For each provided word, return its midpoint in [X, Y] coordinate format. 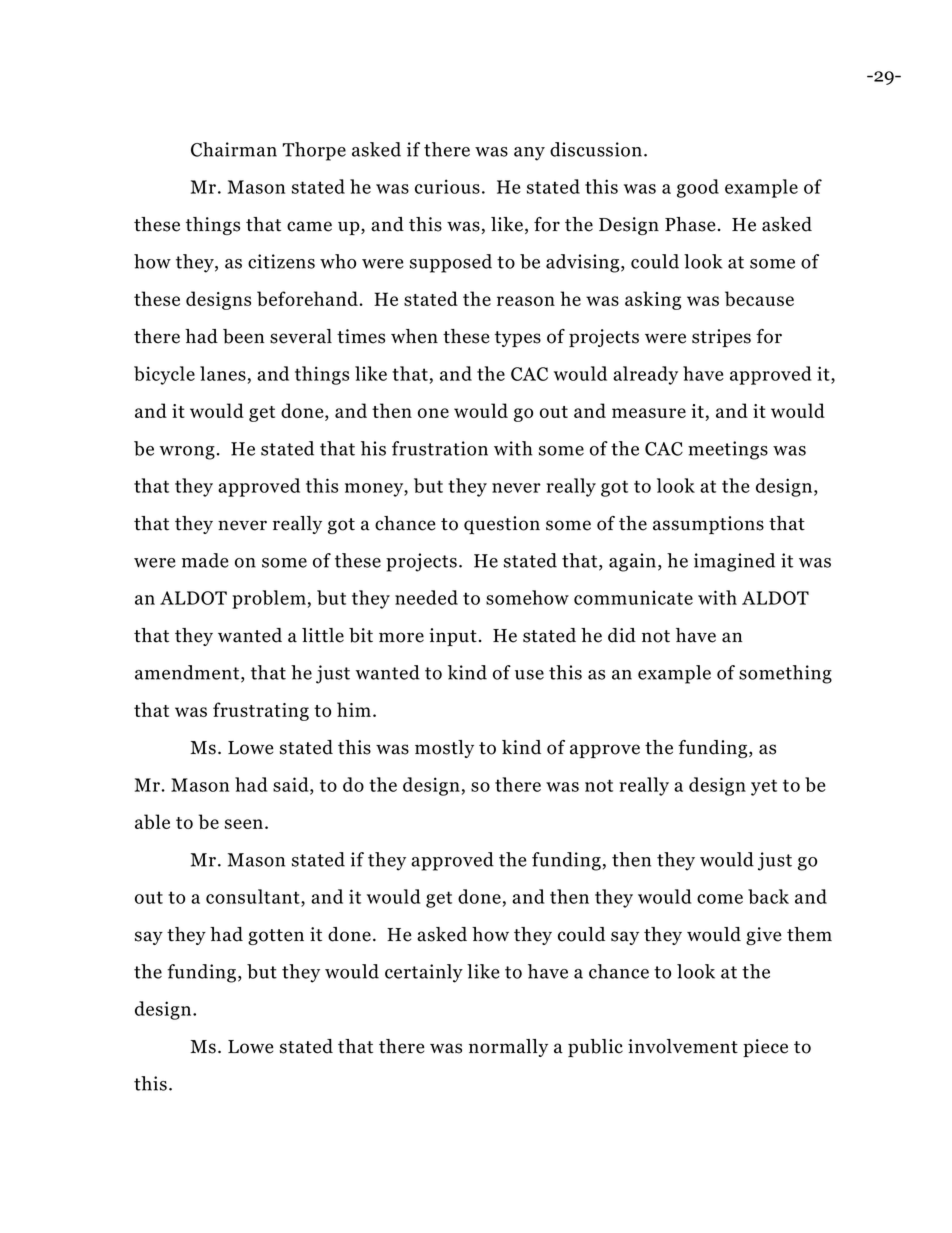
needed [426, 597]
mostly [444, 749]
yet [764, 787]
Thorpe [314, 151]
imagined [734, 562]
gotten [276, 937]
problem [269, 599]
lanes [223, 373]
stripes [721, 338]
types [518, 339]
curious [447, 186]
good [698, 188]
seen [245, 824]
